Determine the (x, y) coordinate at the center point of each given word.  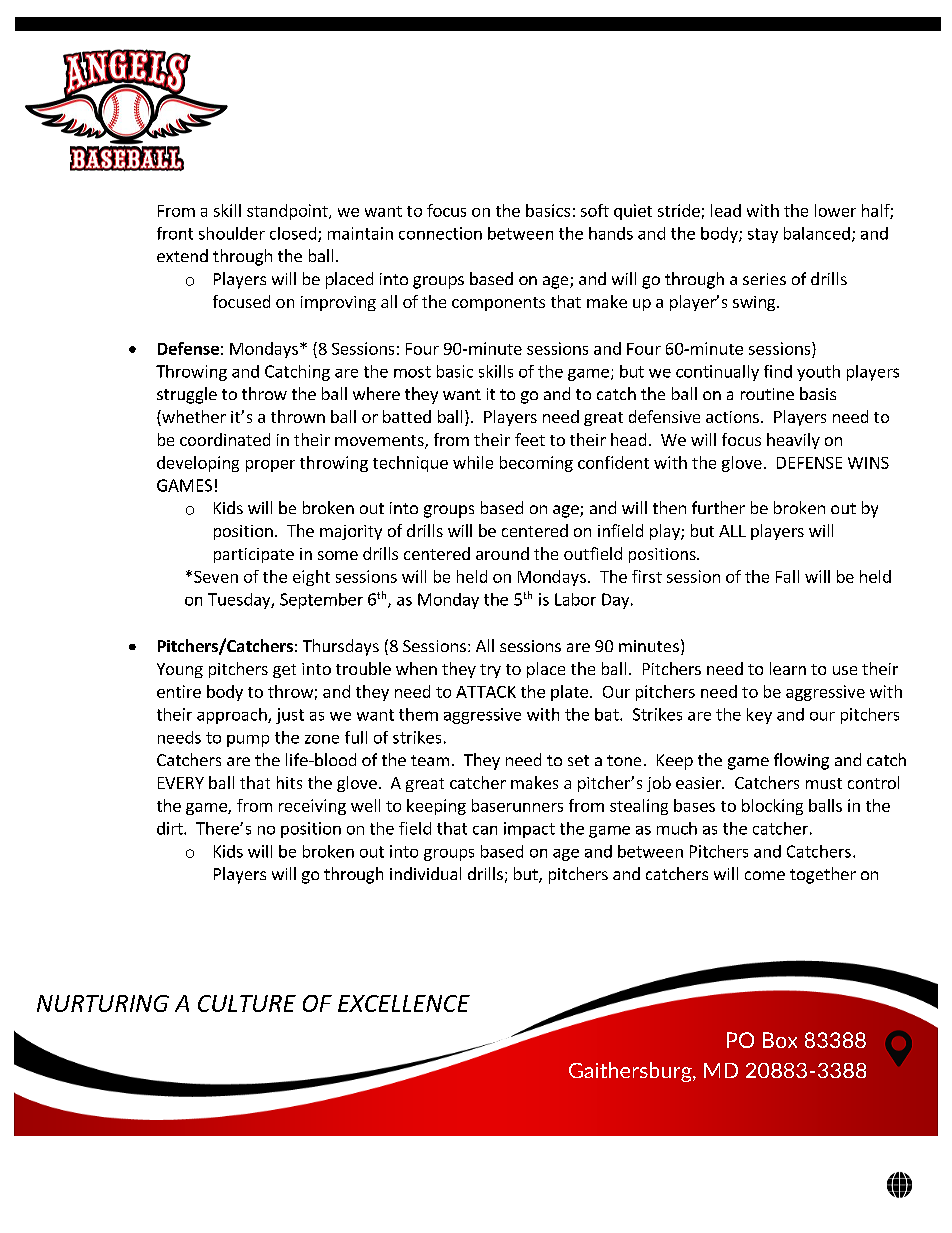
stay (763, 235)
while (473, 462)
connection (440, 233)
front (175, 233)
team (430, 760)
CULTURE (247, 1003)
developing (198, 464)
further (718, 507)
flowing (801, 761)
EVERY (181, 783)
